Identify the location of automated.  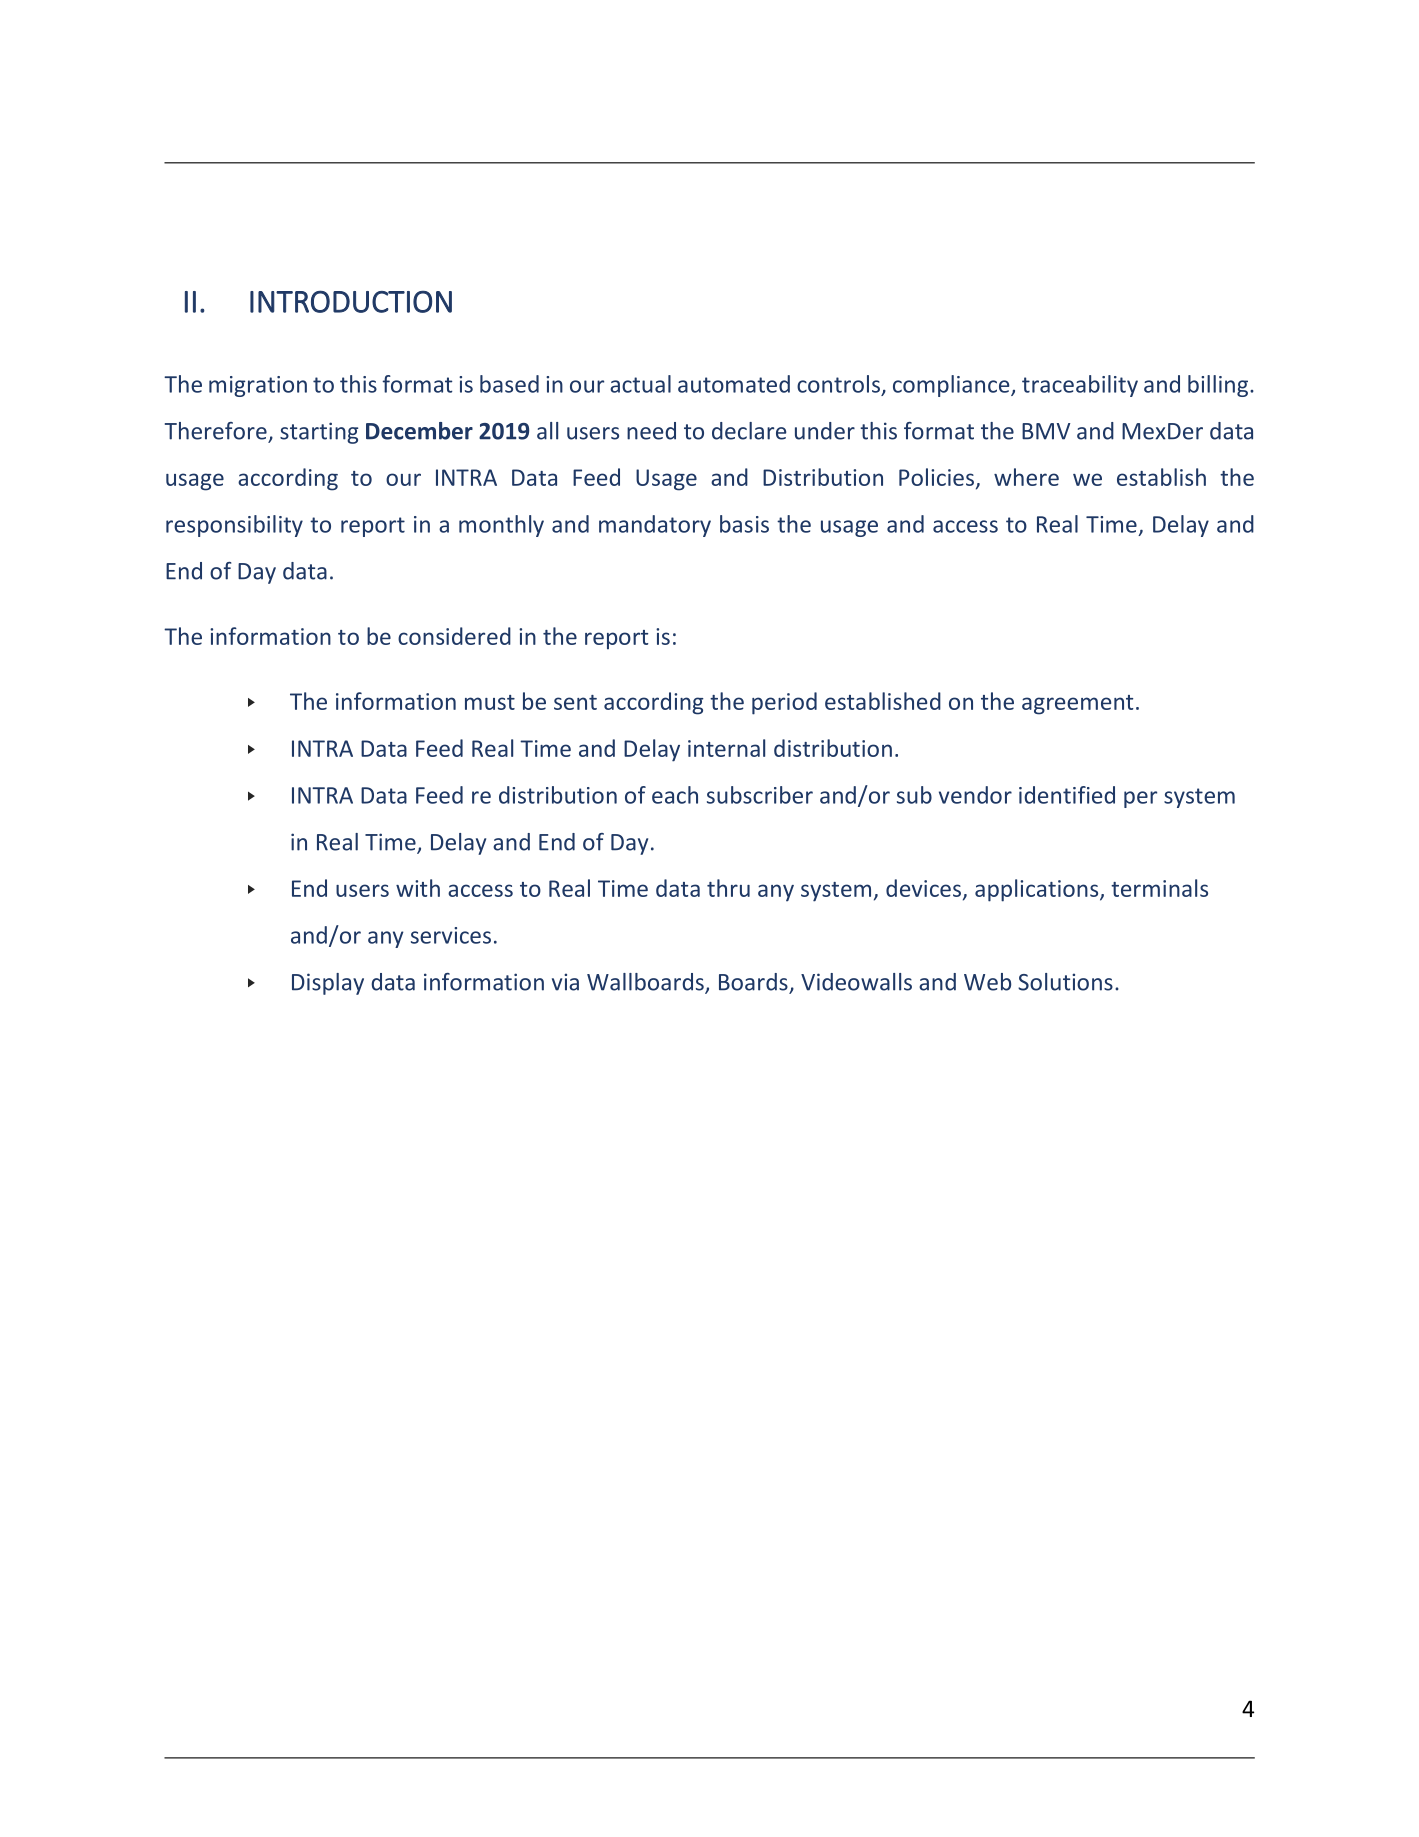
(734, 384).
